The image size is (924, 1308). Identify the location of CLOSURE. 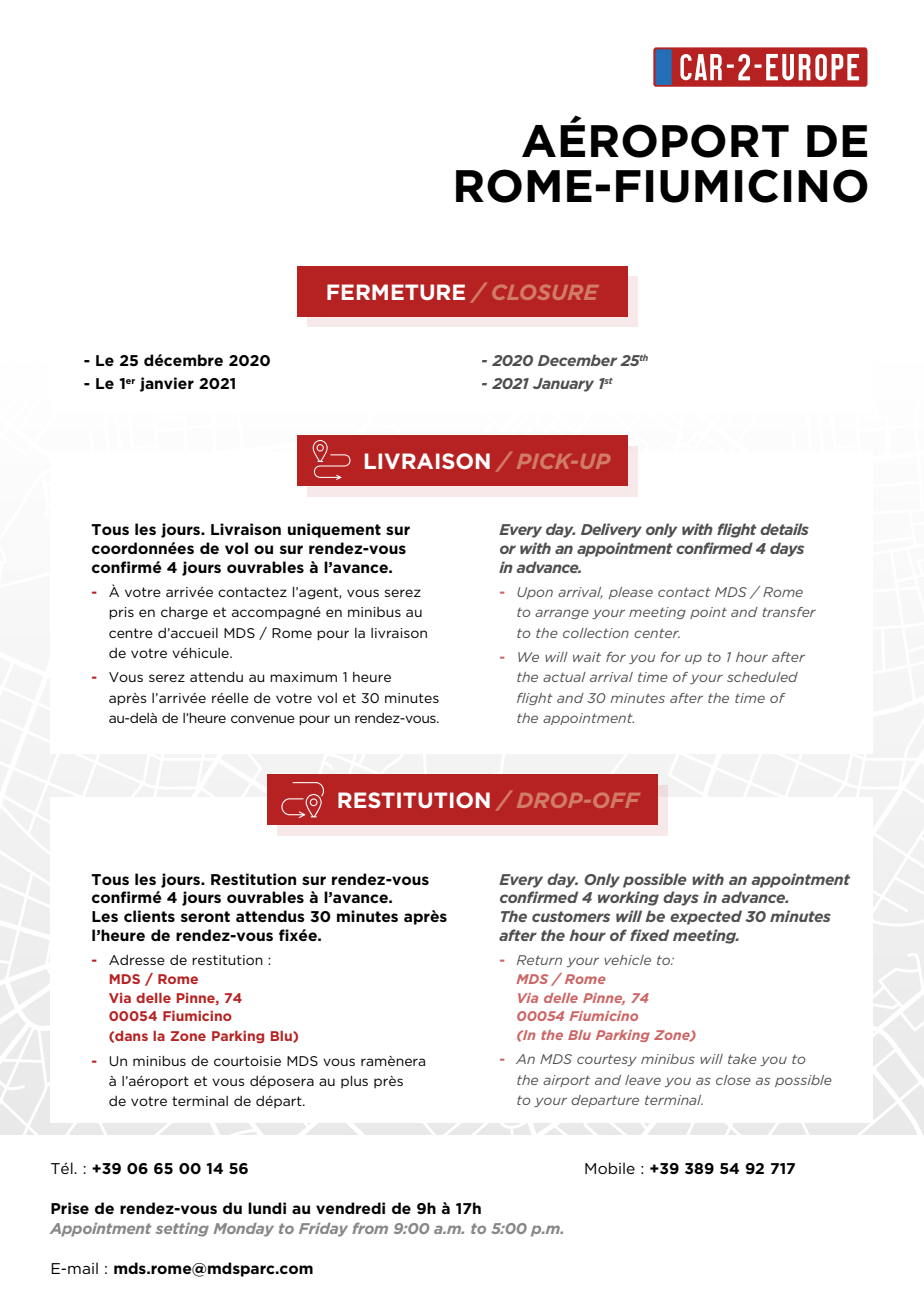
(545, 292).
